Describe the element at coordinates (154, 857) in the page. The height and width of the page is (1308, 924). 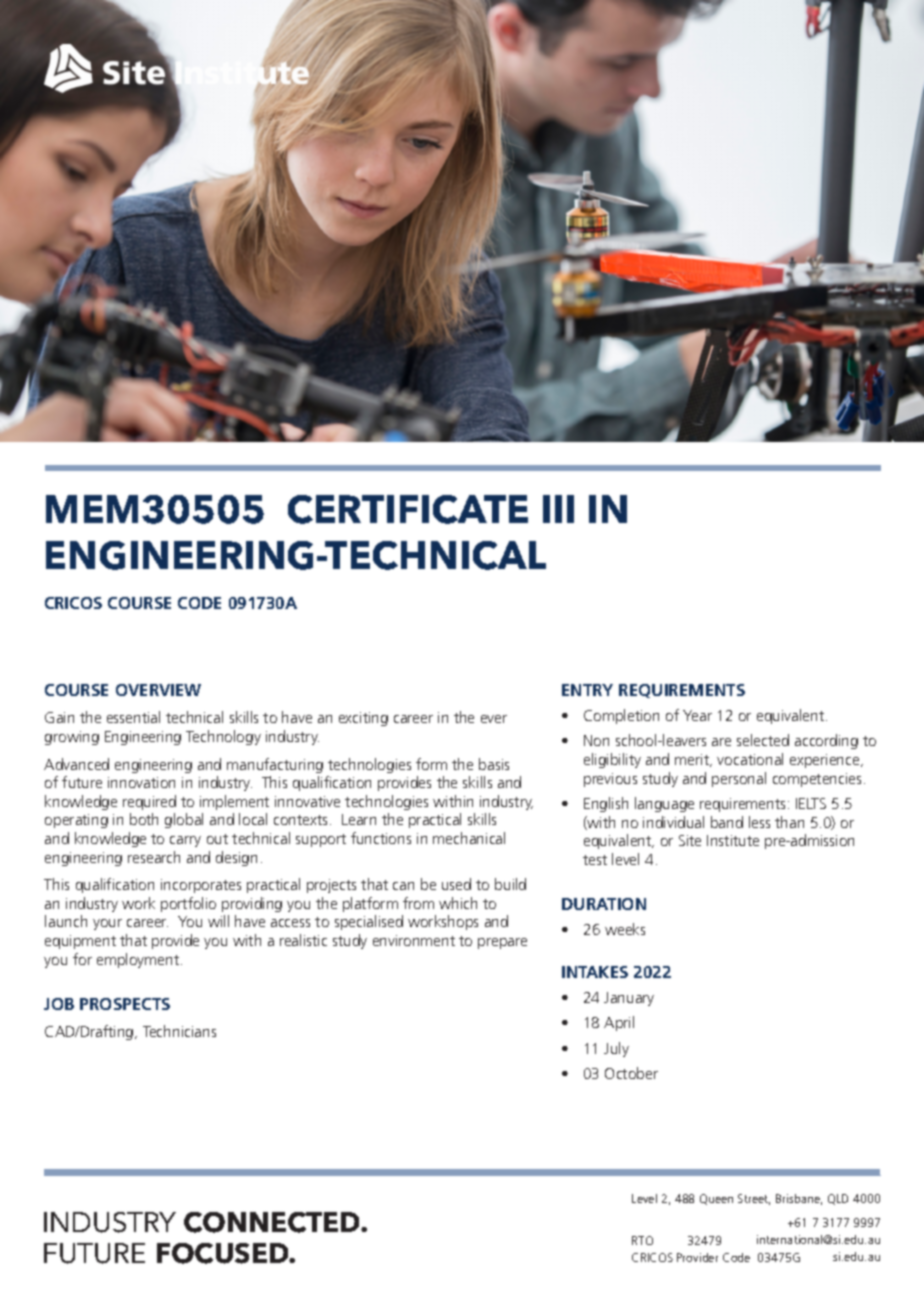
I see `research` at that location.
